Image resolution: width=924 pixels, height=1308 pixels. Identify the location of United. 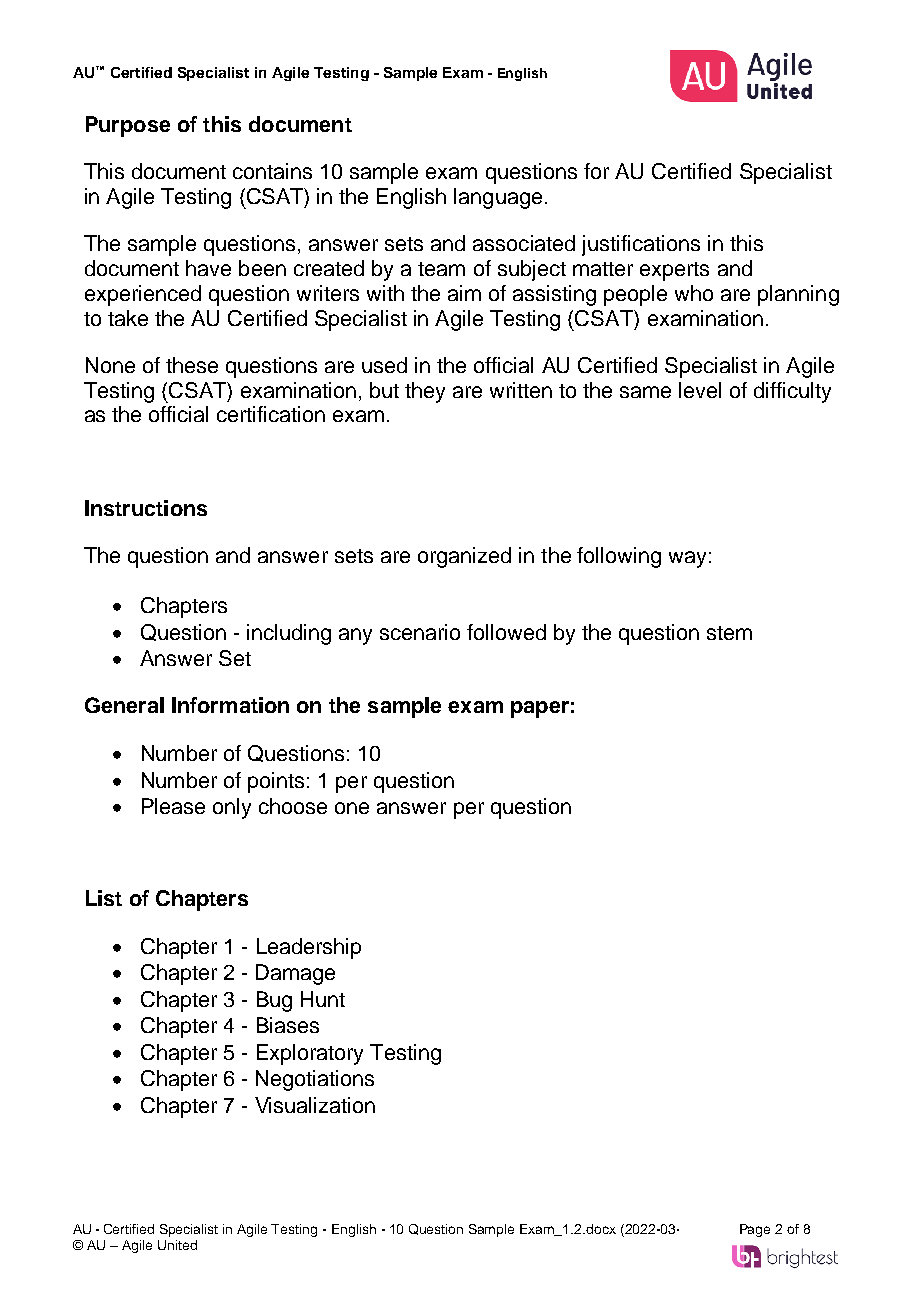
(177, 1245).
